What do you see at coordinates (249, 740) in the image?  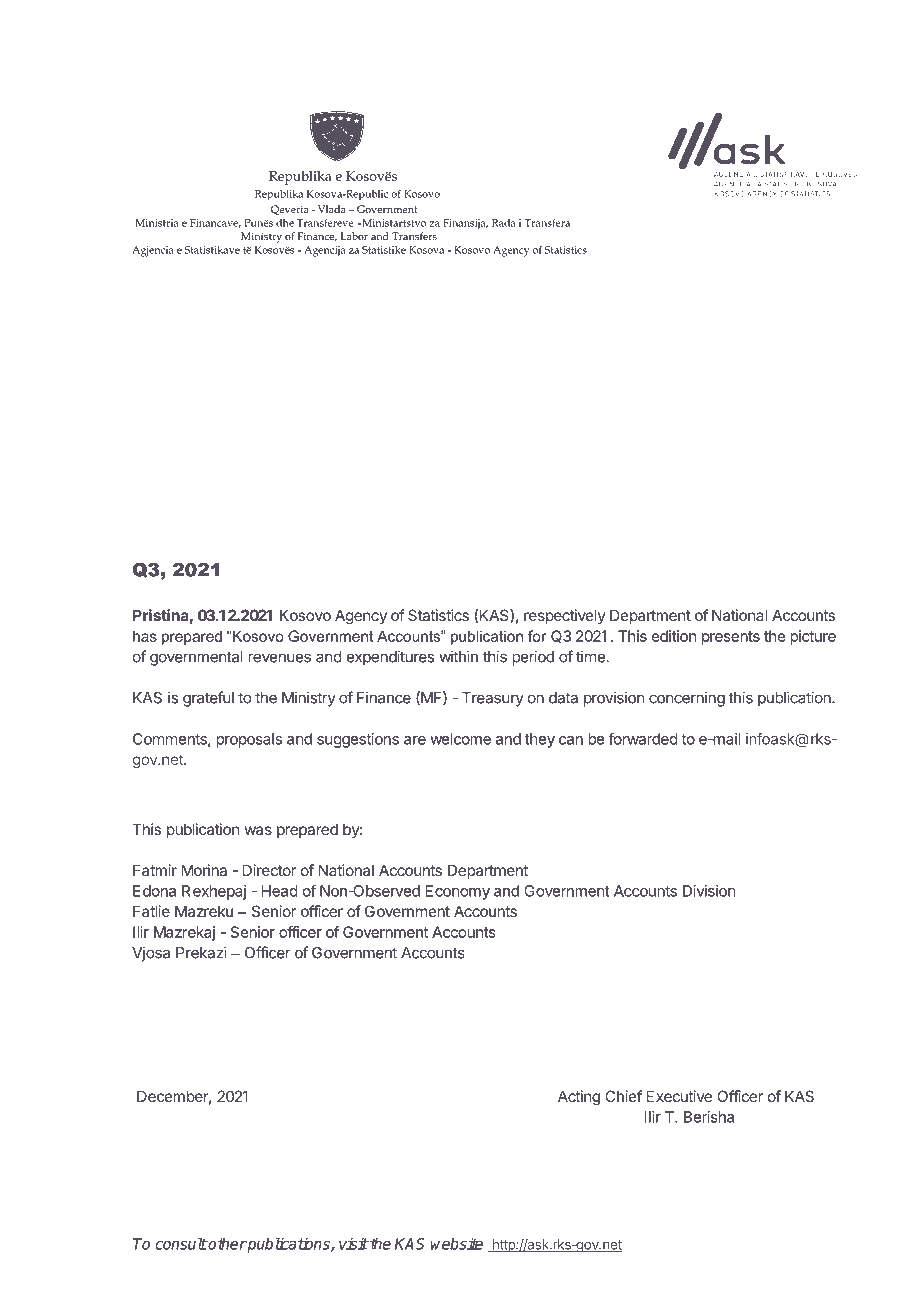 I see `proposals` at bounding box center [249, 740].
